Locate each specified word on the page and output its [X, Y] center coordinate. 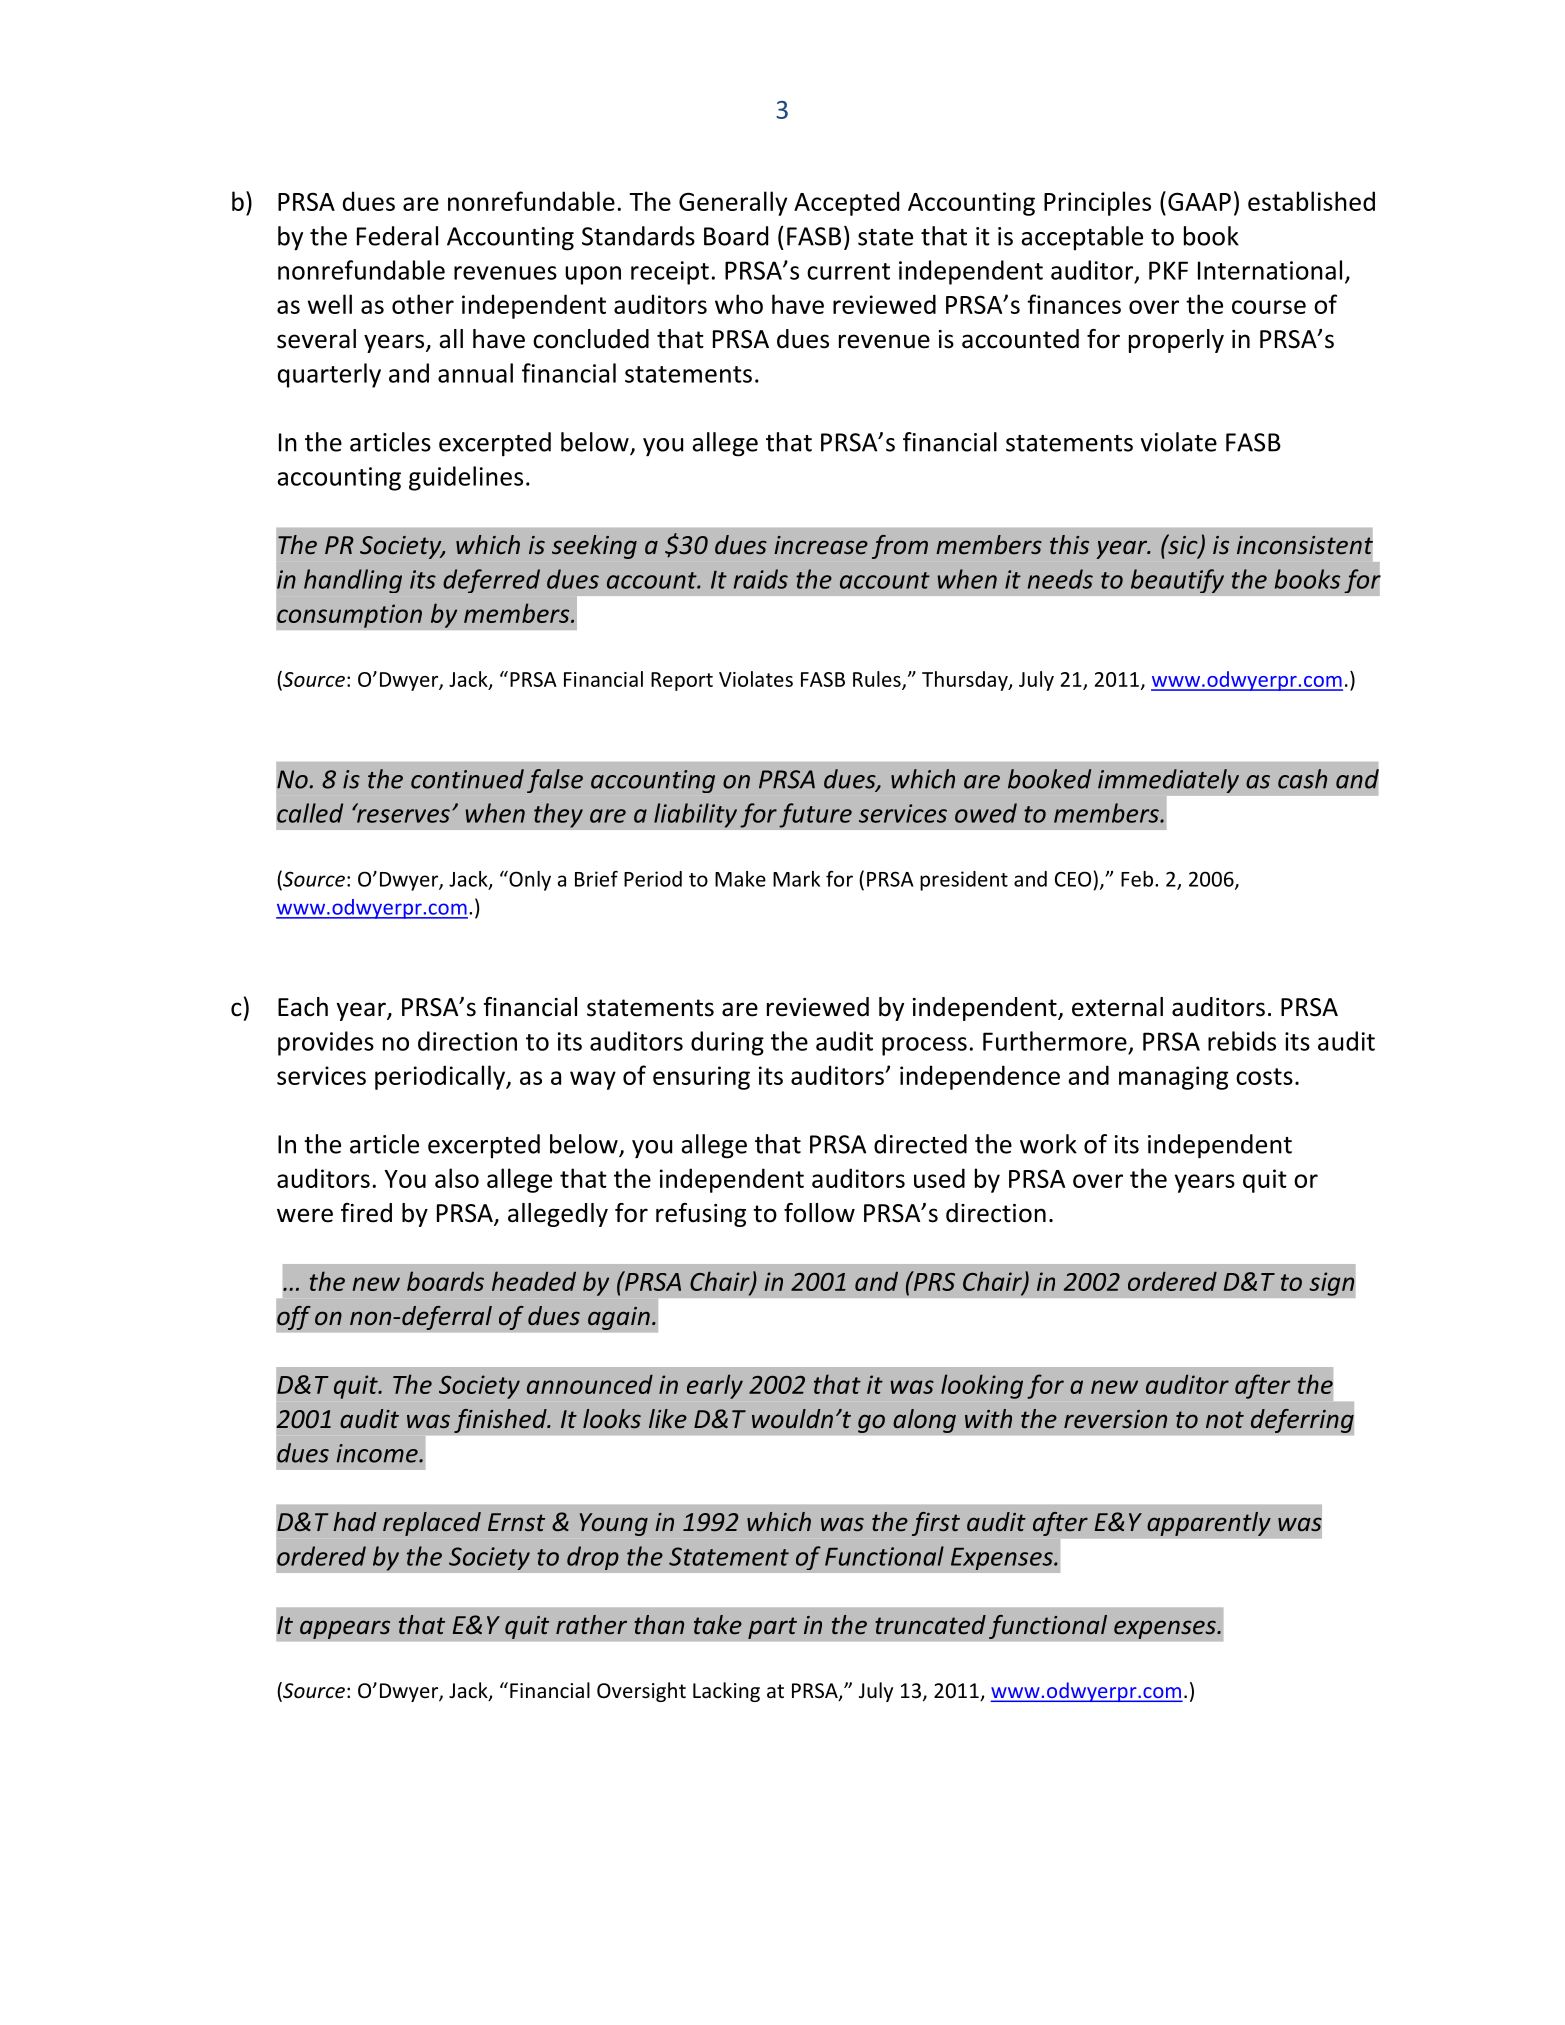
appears [345, 1629]
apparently [1209, 1524]
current [848, 271]
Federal [397, 236]
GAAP [1199, 201]
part [772, 1628]
